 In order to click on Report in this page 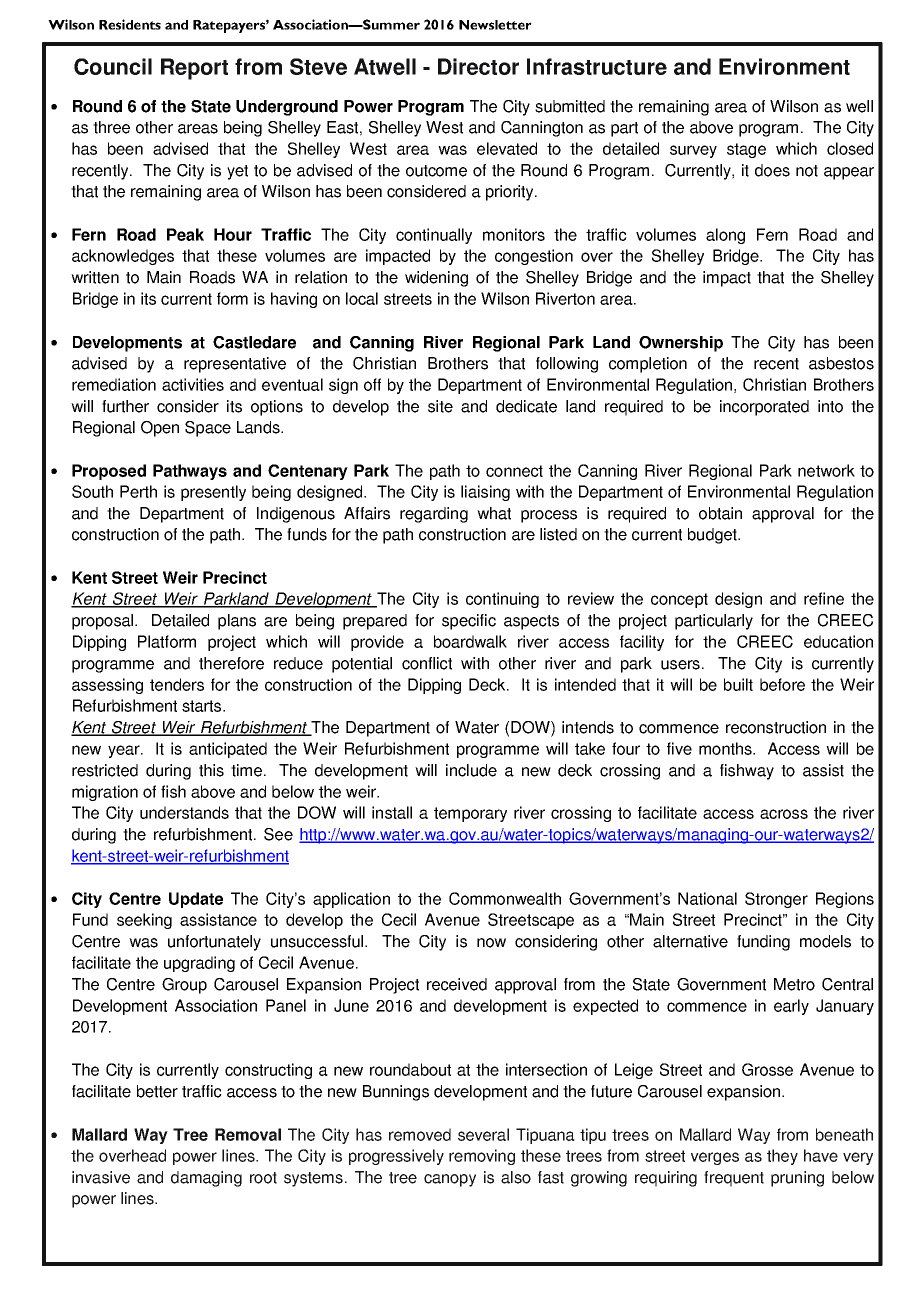, I will do `click(194, 69)`.
